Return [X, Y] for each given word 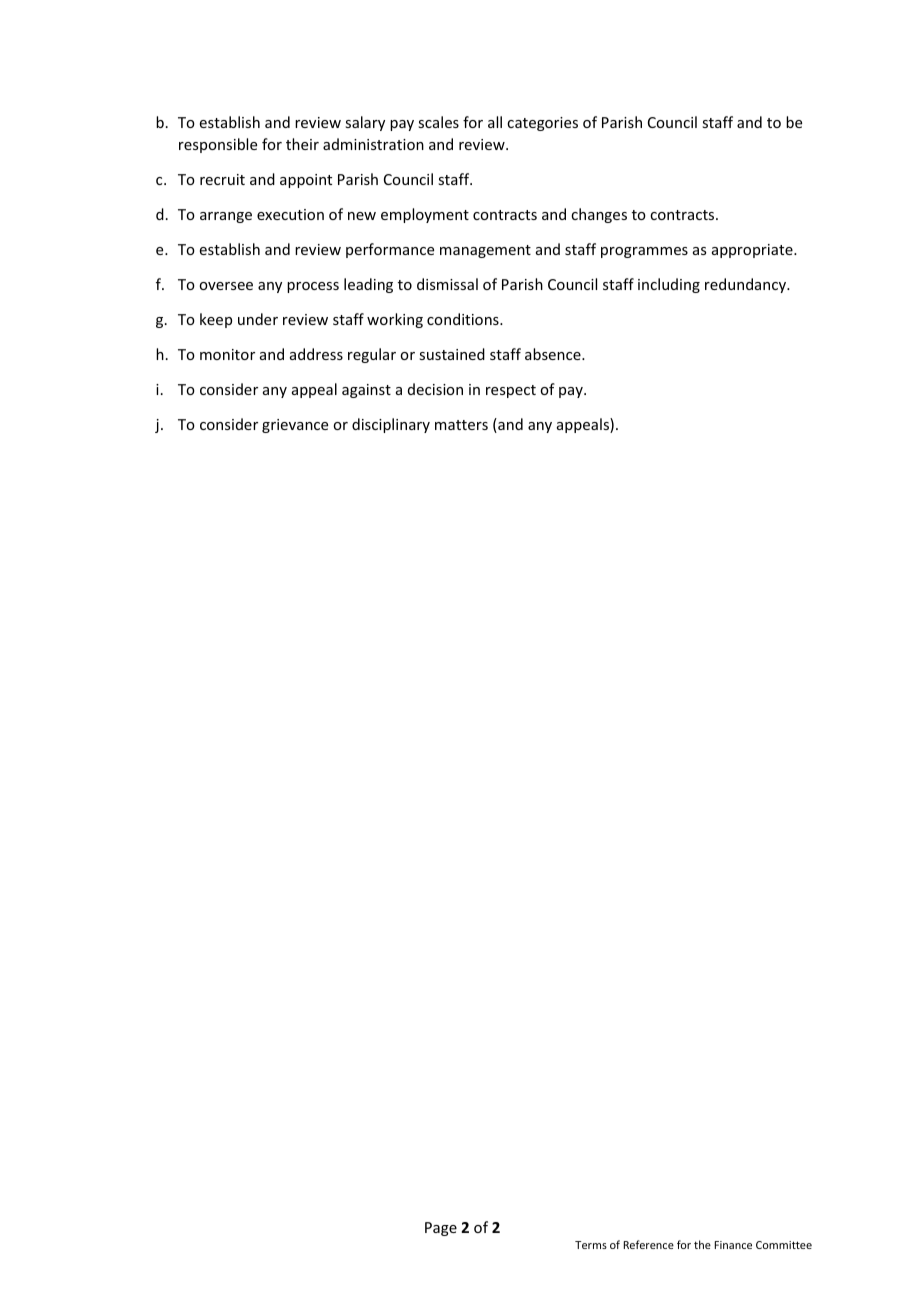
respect [511, 391]
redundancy [747, 285]
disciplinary [391, 425]
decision [435, 389]
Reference [649, 1244]
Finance [733, 1245]
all [495, 122]
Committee [784, 1245]
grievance [295, 426]
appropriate [753, 251]
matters [461, 425]
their [302, 144]
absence [554, 354]
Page [441, 1229]
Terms [591, 1245]
